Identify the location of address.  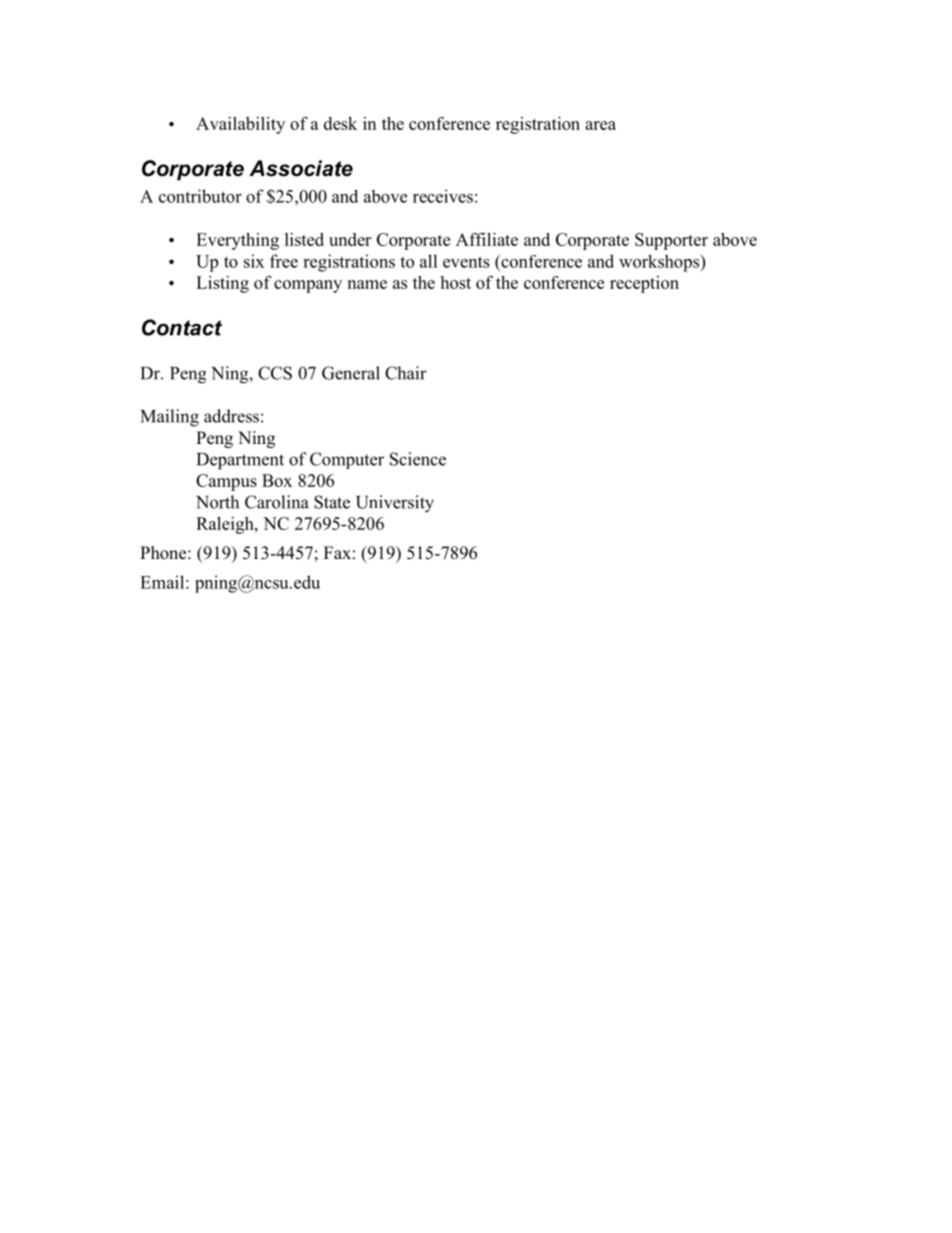
(231, 416).
